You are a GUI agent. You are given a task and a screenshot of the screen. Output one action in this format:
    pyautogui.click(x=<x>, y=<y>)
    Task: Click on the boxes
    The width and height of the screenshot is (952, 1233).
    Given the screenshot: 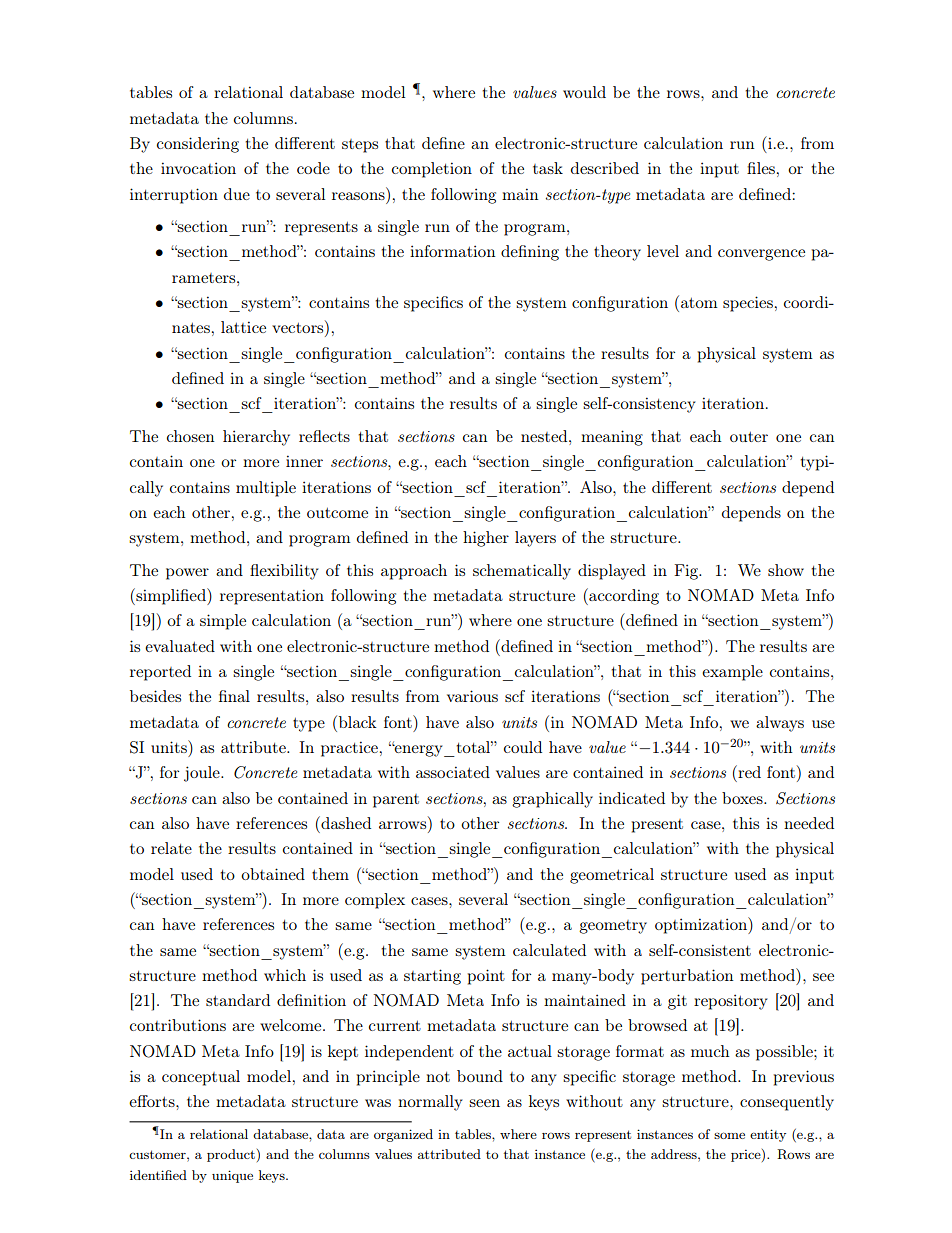 What is the action you would take?
    pyautogui.click(x=743, y=798)
